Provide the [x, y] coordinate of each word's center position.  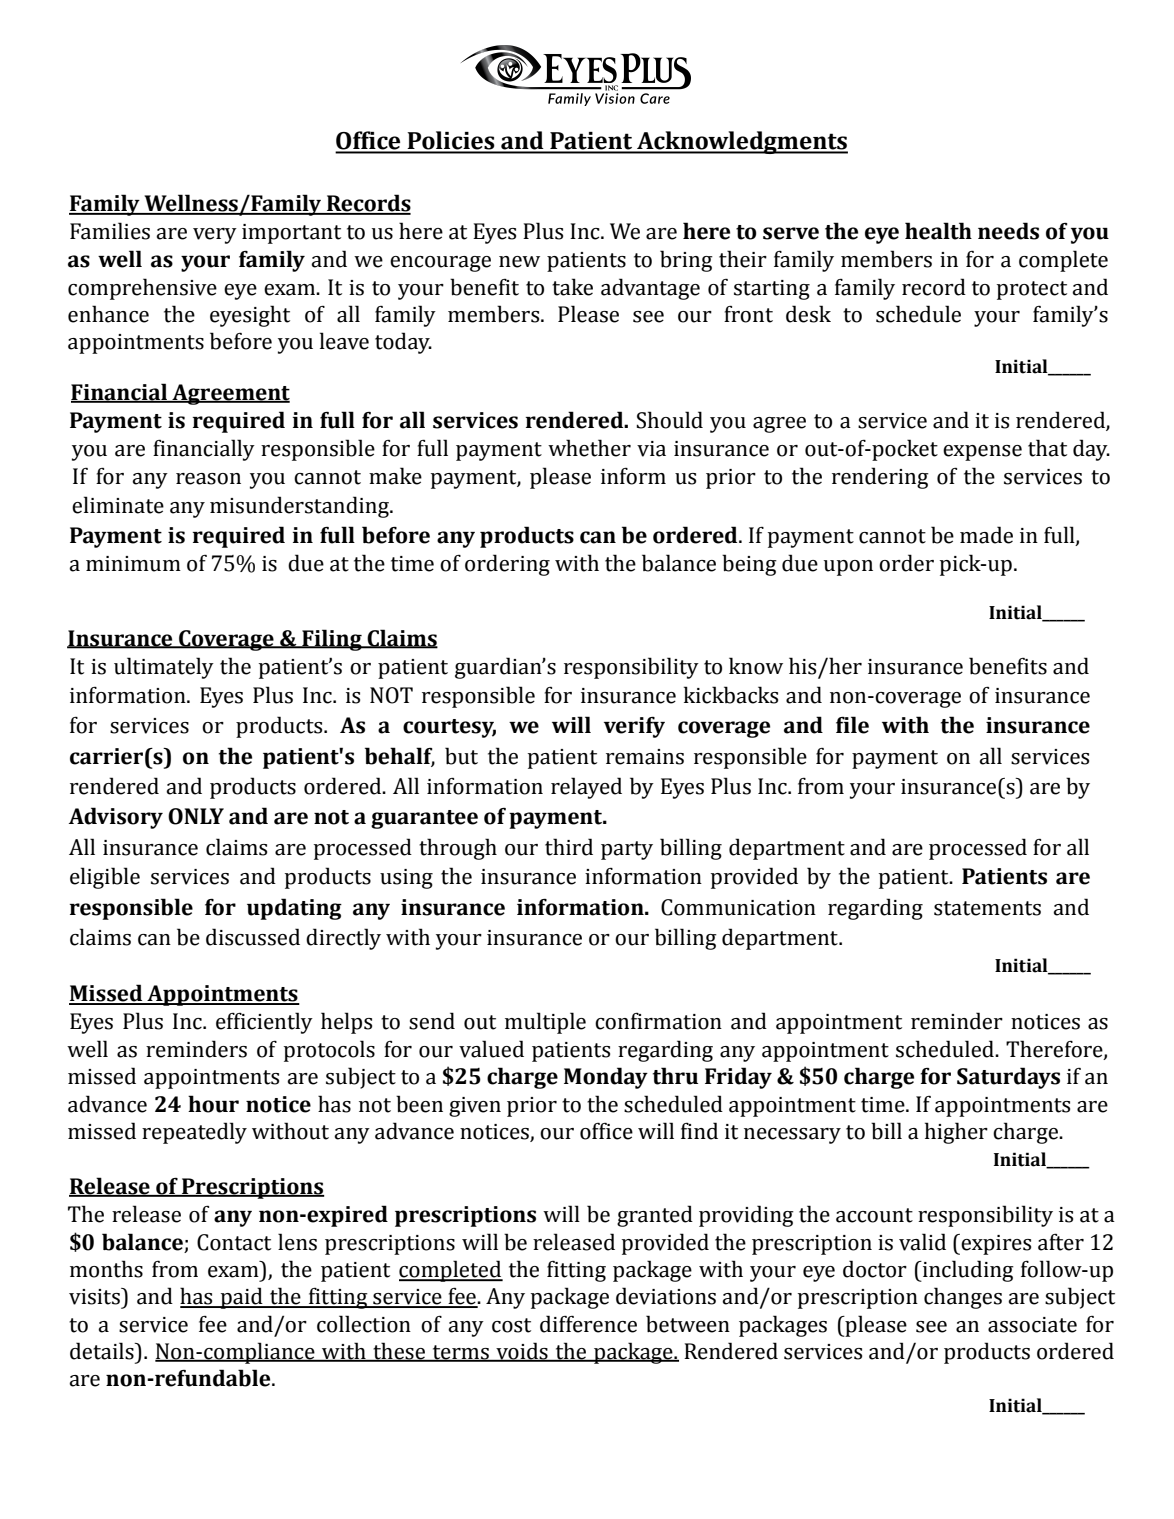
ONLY [196, 816]
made [986, 535]
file [852, 725]
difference [588, 1324]
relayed [586, 788]
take [572, 287]
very [215, 236]
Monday [606, 1078]
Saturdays [1008, 1078]
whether [589, 448]
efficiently [264, 1023]
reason [208, 479]
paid [241, 1298]
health [938, 231]
